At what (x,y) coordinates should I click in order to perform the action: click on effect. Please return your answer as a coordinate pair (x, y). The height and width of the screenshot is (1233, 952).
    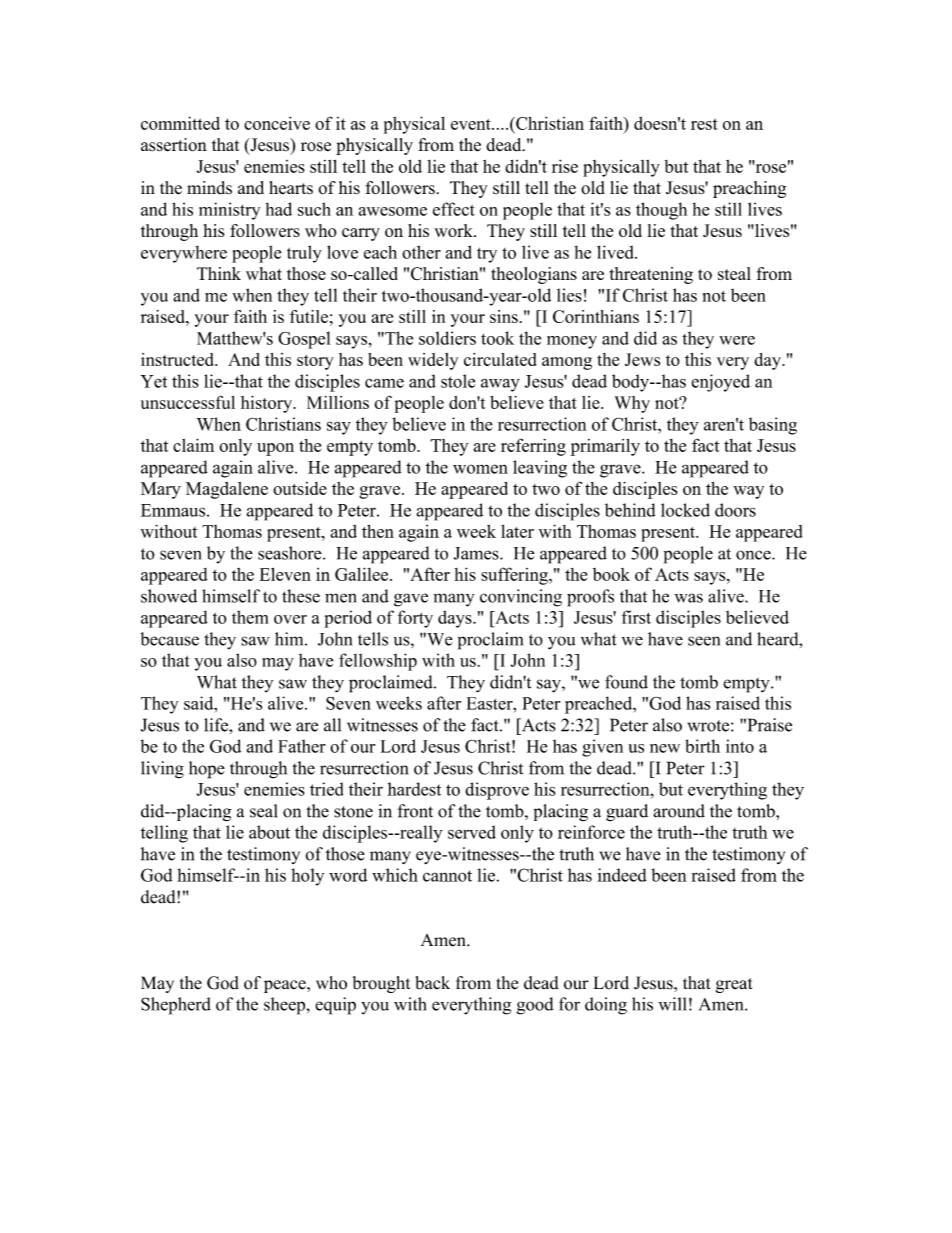
    Looking at the image, I should click on (454, 209).
